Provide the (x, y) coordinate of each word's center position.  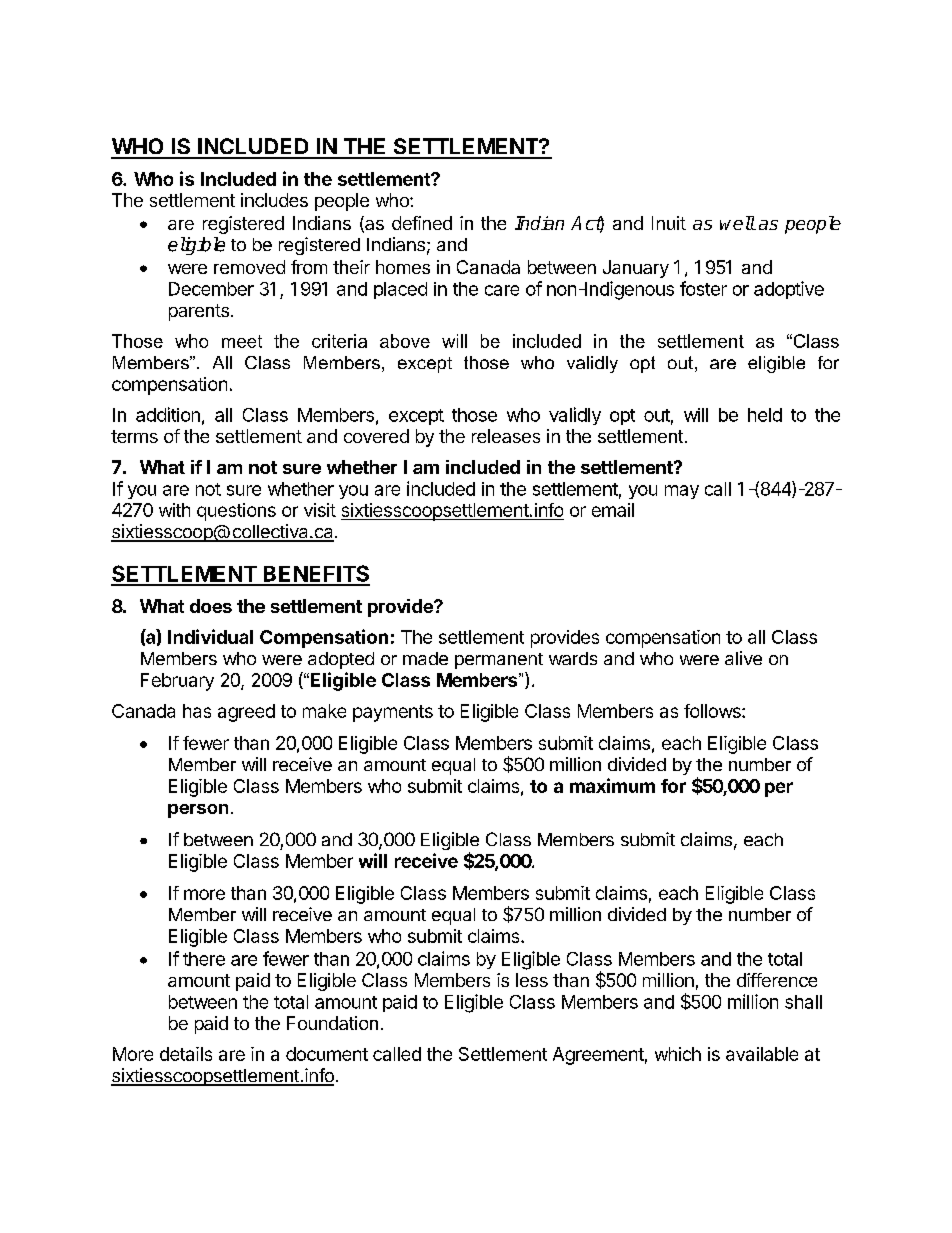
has (197, 711)
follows (713, 711)
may (682, 492)
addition (168, 414)
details (186, 1054)
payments (393, 713)
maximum (612, 785)
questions (236, 512)
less (532, 980)
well (737, 223)
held (765, 415)
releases (506, 436)
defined (422, 223)
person (198, 811)
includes (274, 200)
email (613, 510)
